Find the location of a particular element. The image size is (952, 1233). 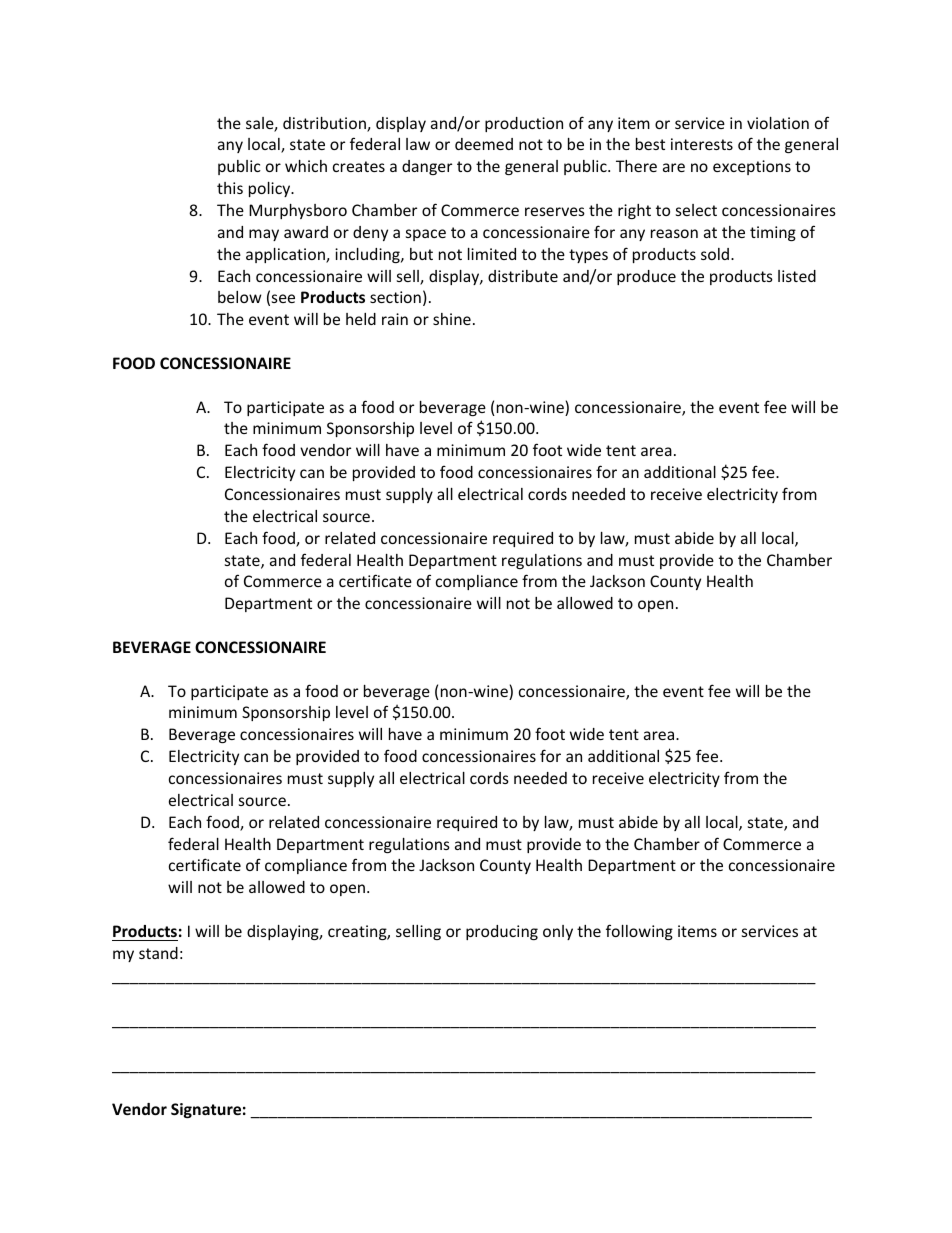

below is located at coordinates (239, 297).
